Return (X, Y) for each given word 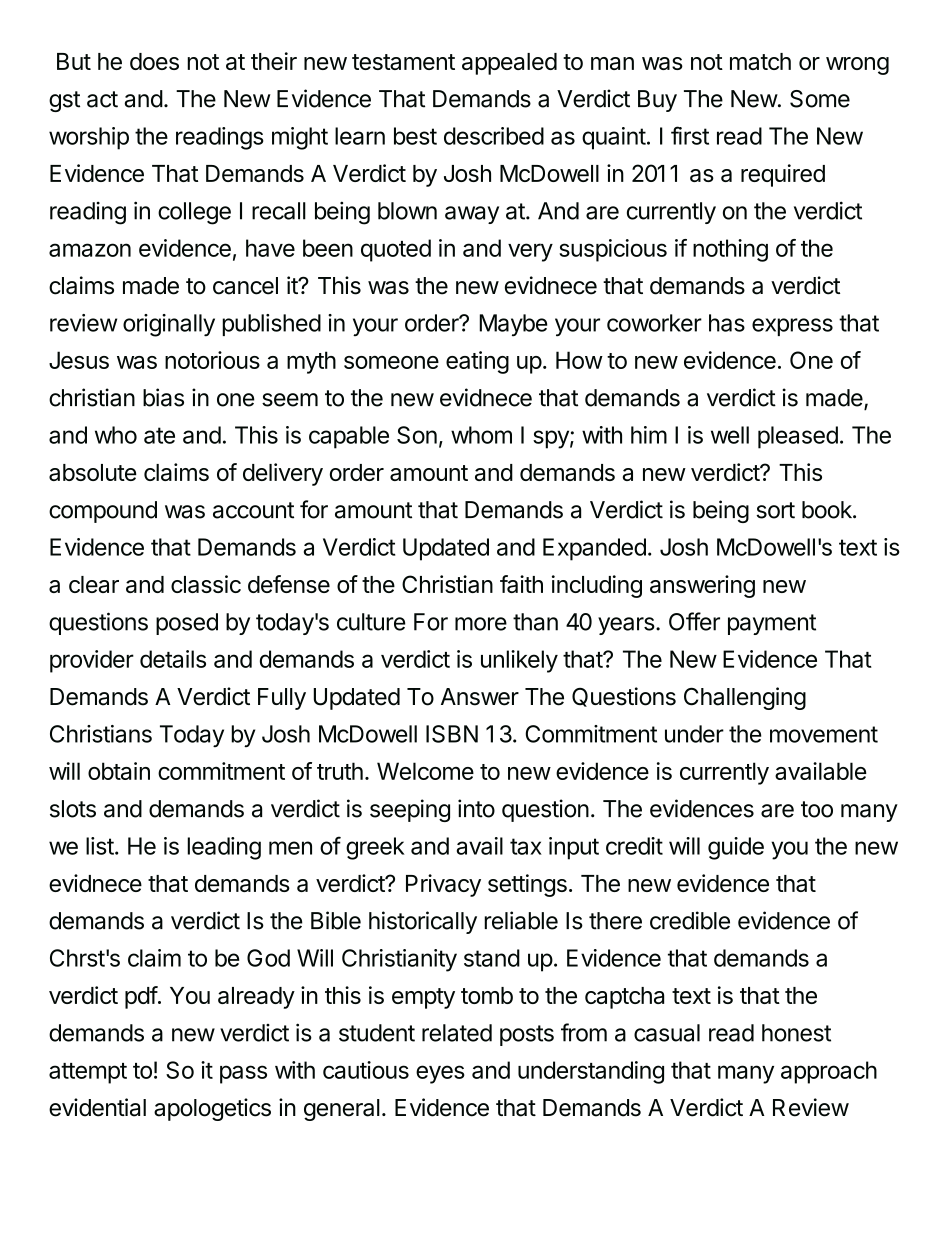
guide (736, 848)
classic (206, 584)
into (476, 808)
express (792, 327)
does (154, 61)
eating (477, 362)
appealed (509, 64)
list (100, 846)
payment (772, 624)
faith (521, 584)
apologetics (212, 1109)
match (760, 61)
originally (169, 325)
